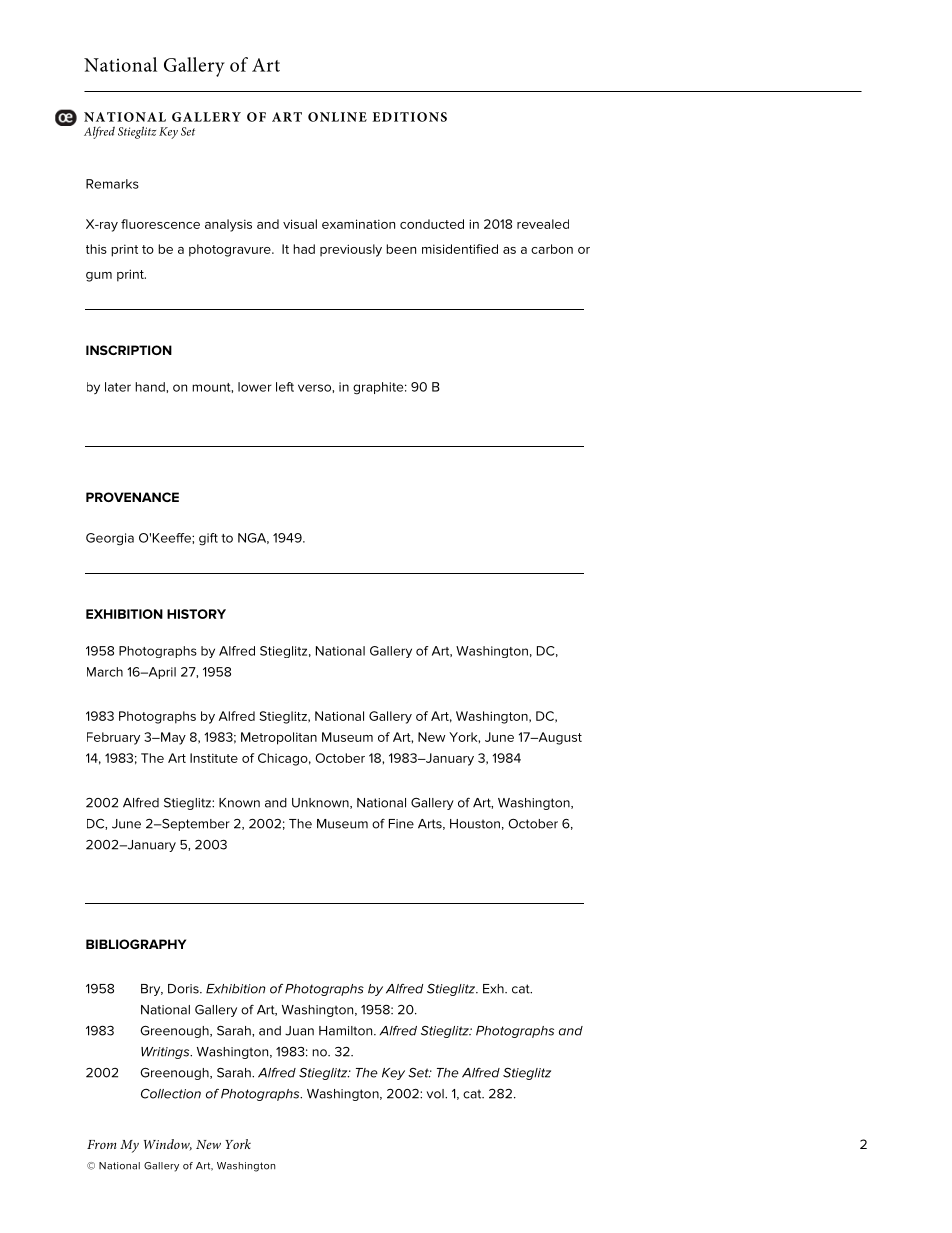 The width and height of the screenshot is (952, 1233). Describe the element at coordinates (436, 1094) in the screenshot. I see `vol` at that location.
